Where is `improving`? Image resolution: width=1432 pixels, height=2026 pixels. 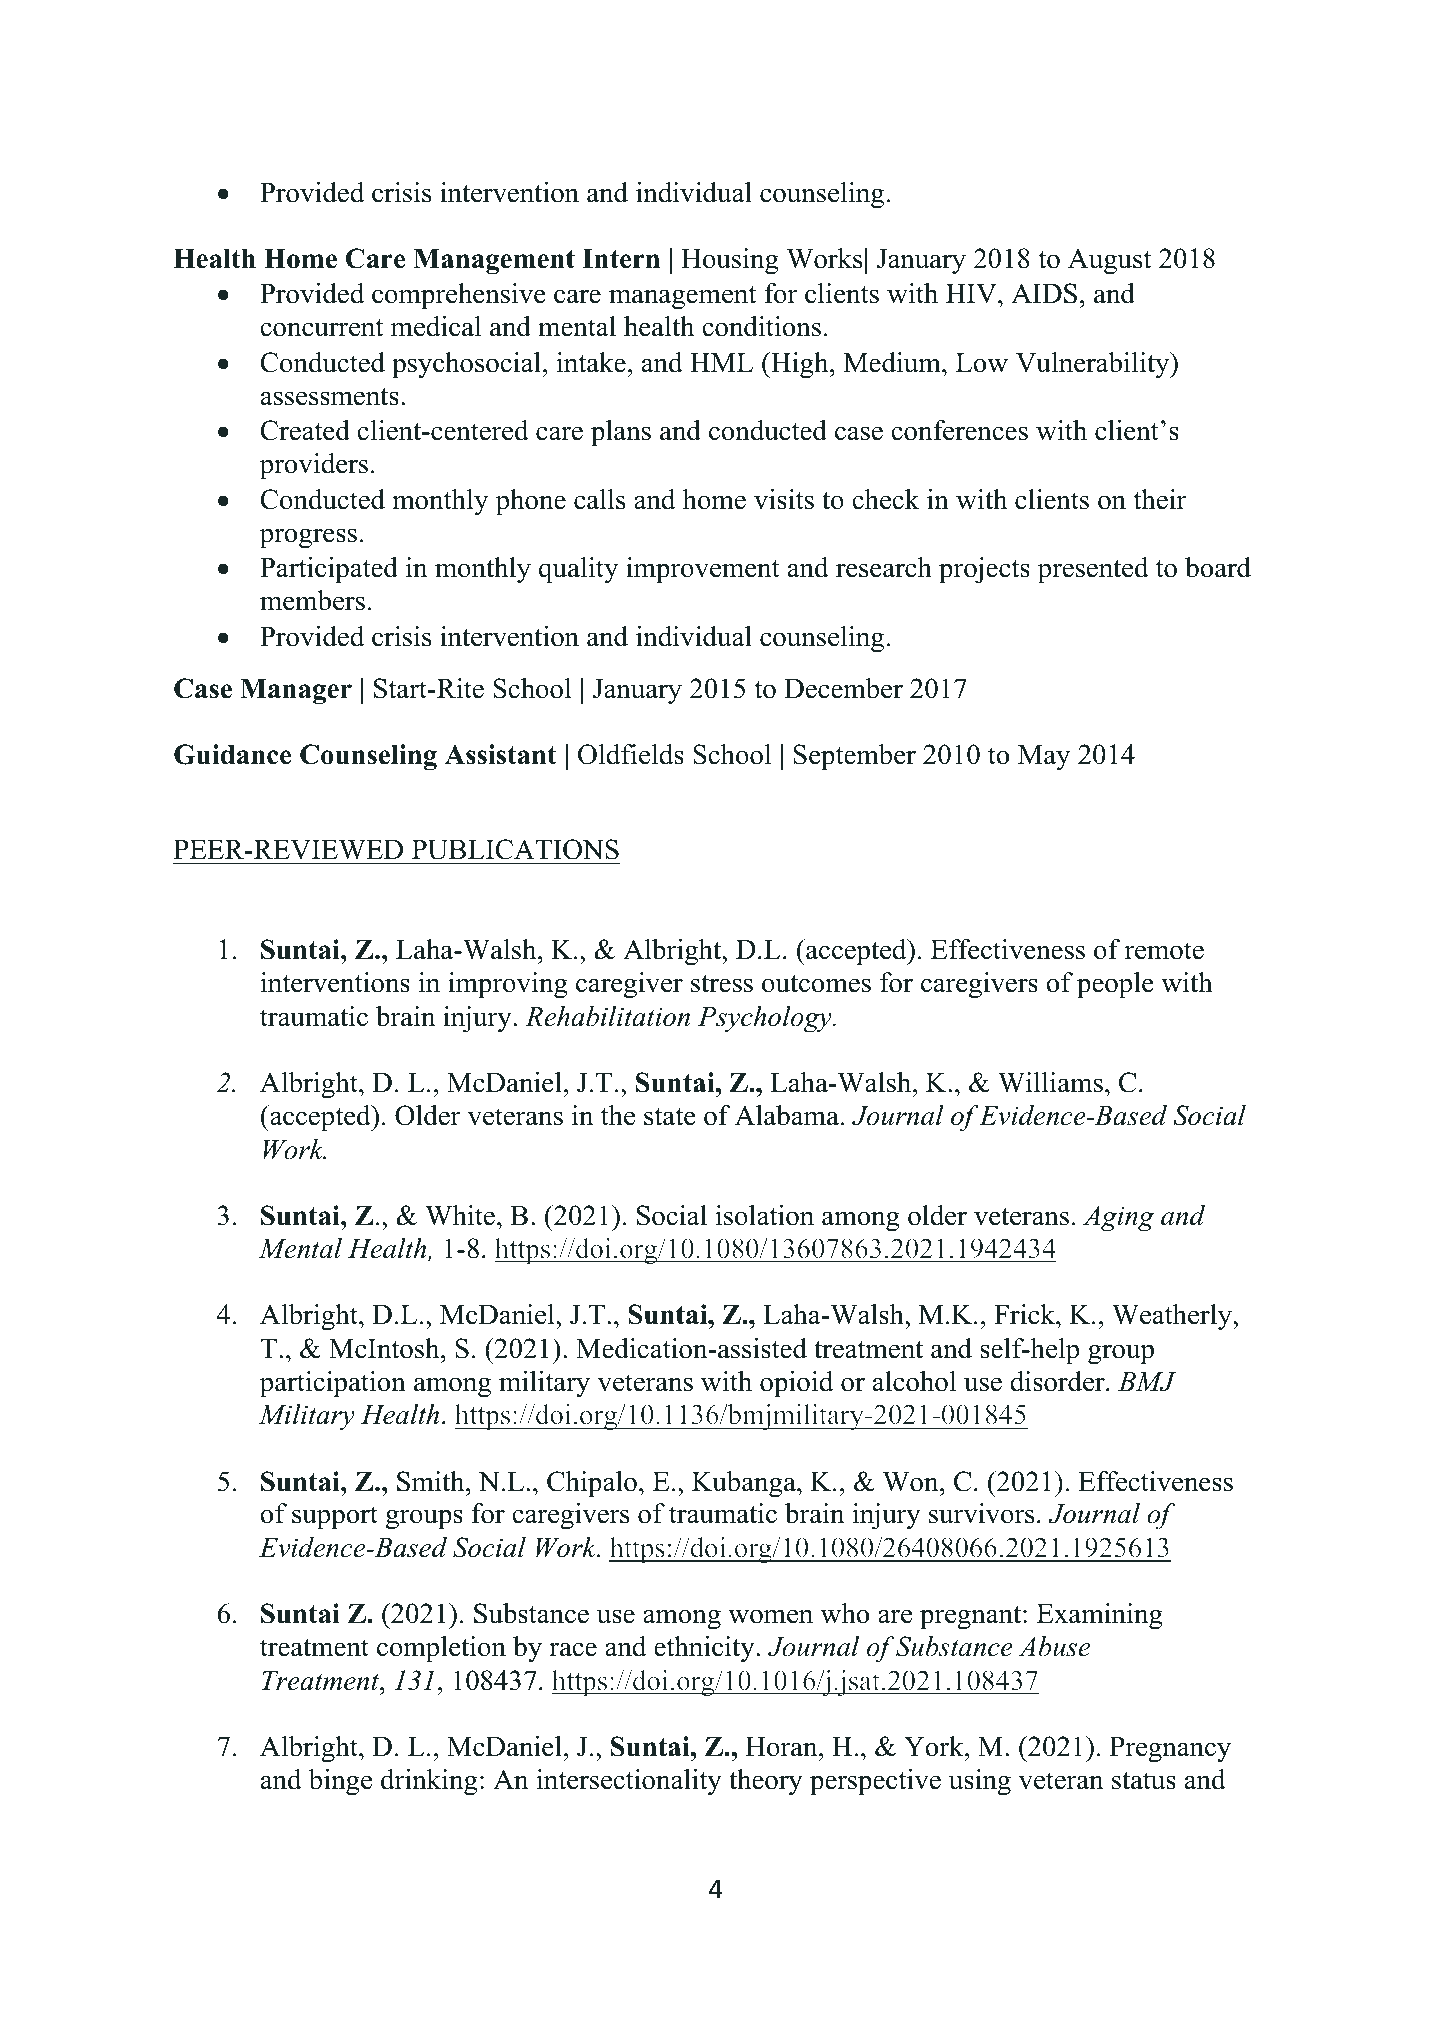
improving is located at coordinates (508, 985).
